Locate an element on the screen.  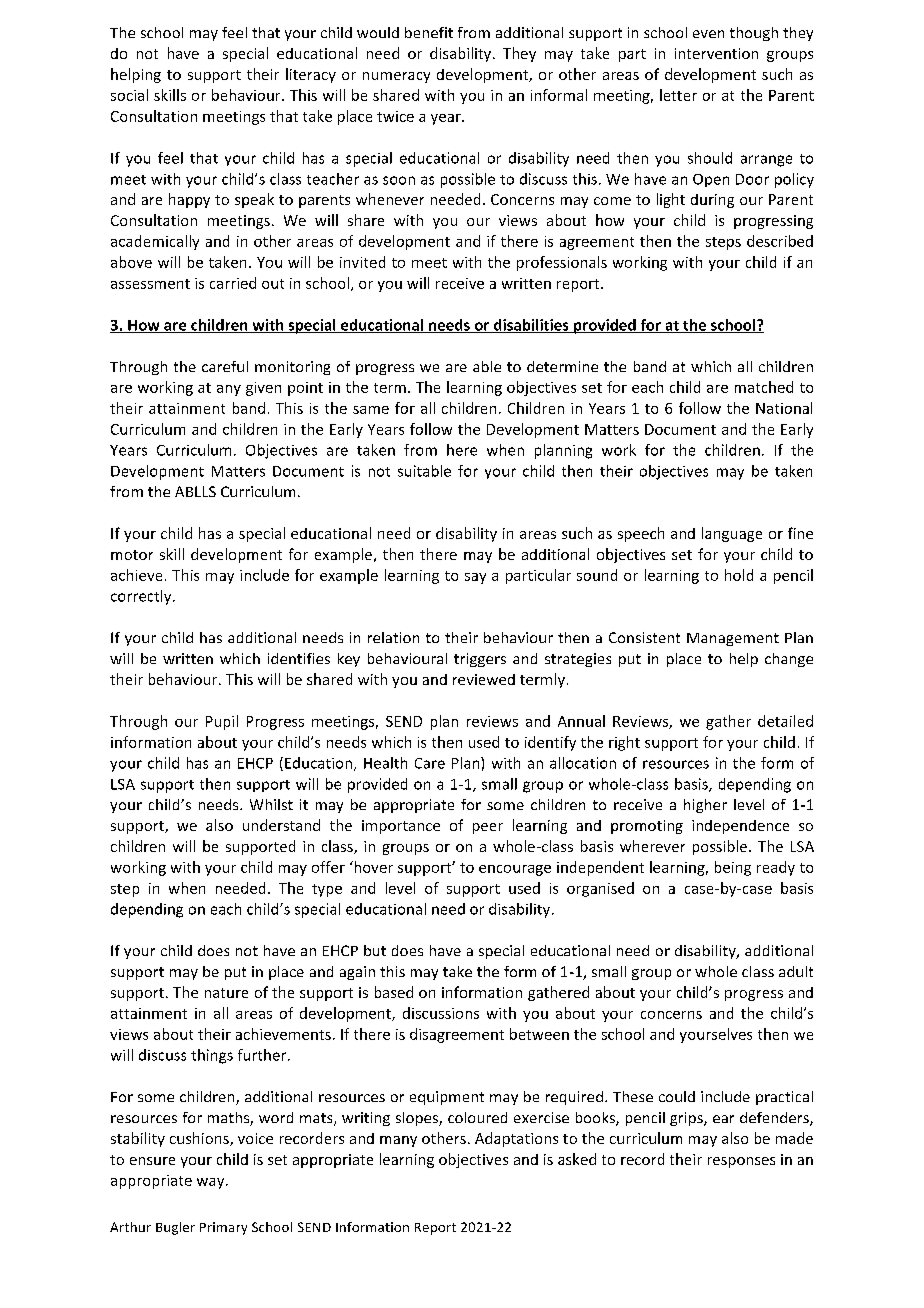
intervention is located at coordinates (716, 53).
